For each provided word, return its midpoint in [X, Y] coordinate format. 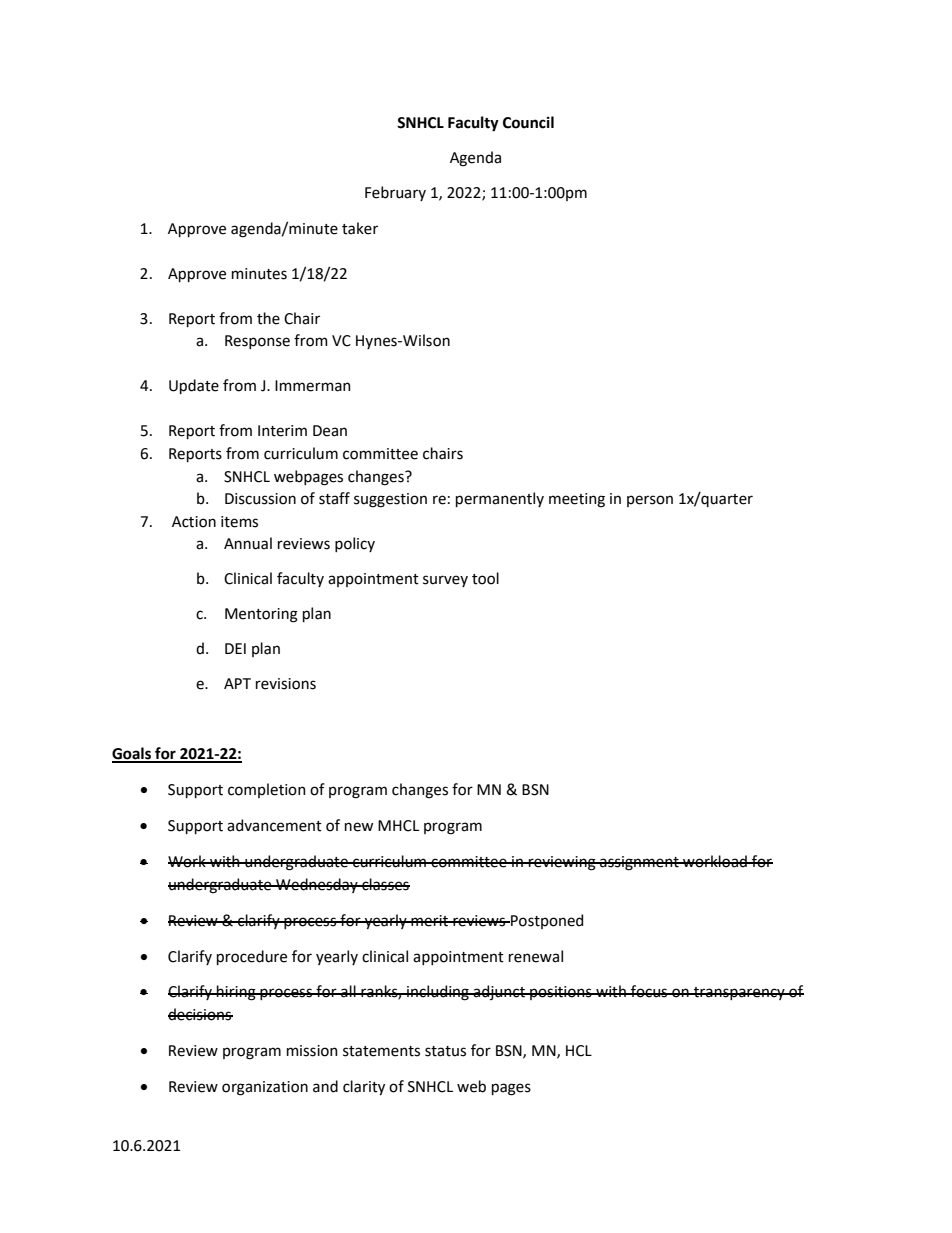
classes [385, 884]
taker [360, 228]
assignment [639, 863]
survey [445, 581]
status [445, 1051]
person [650, 501]
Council [528, 122]
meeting [577, 500]
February [395, 193]
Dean [330, 431]
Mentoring [261, 615]
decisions [200, 1014]
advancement [274, 825]
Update [194, 386]
